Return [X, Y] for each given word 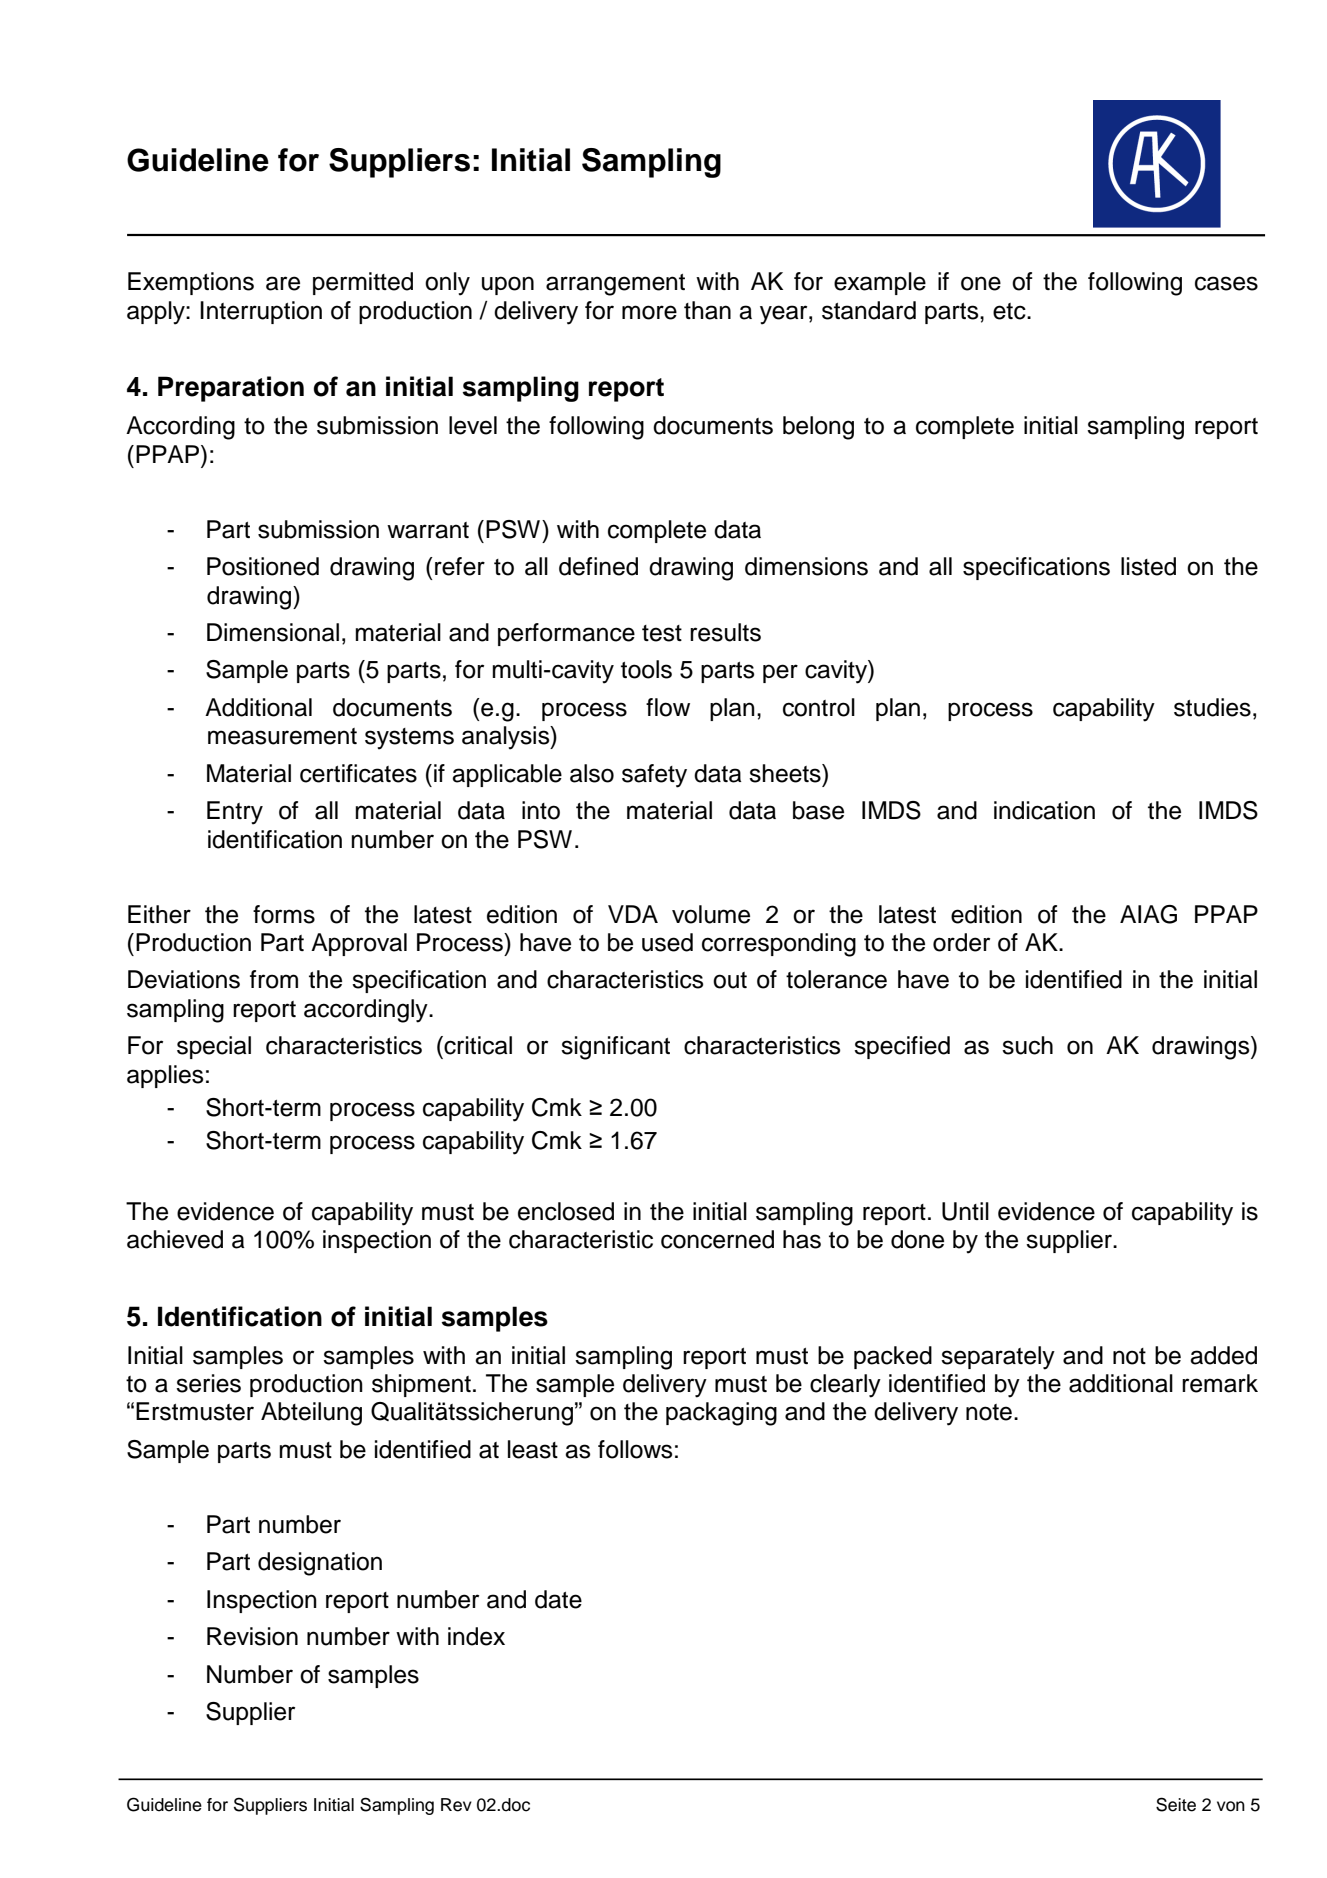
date [558, 1599]
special [214, 1047]
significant [615, 1048]
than [707, 310]
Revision [252, 1636]
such [1027, 1045]
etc [1010, 311]
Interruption [261, 312]
